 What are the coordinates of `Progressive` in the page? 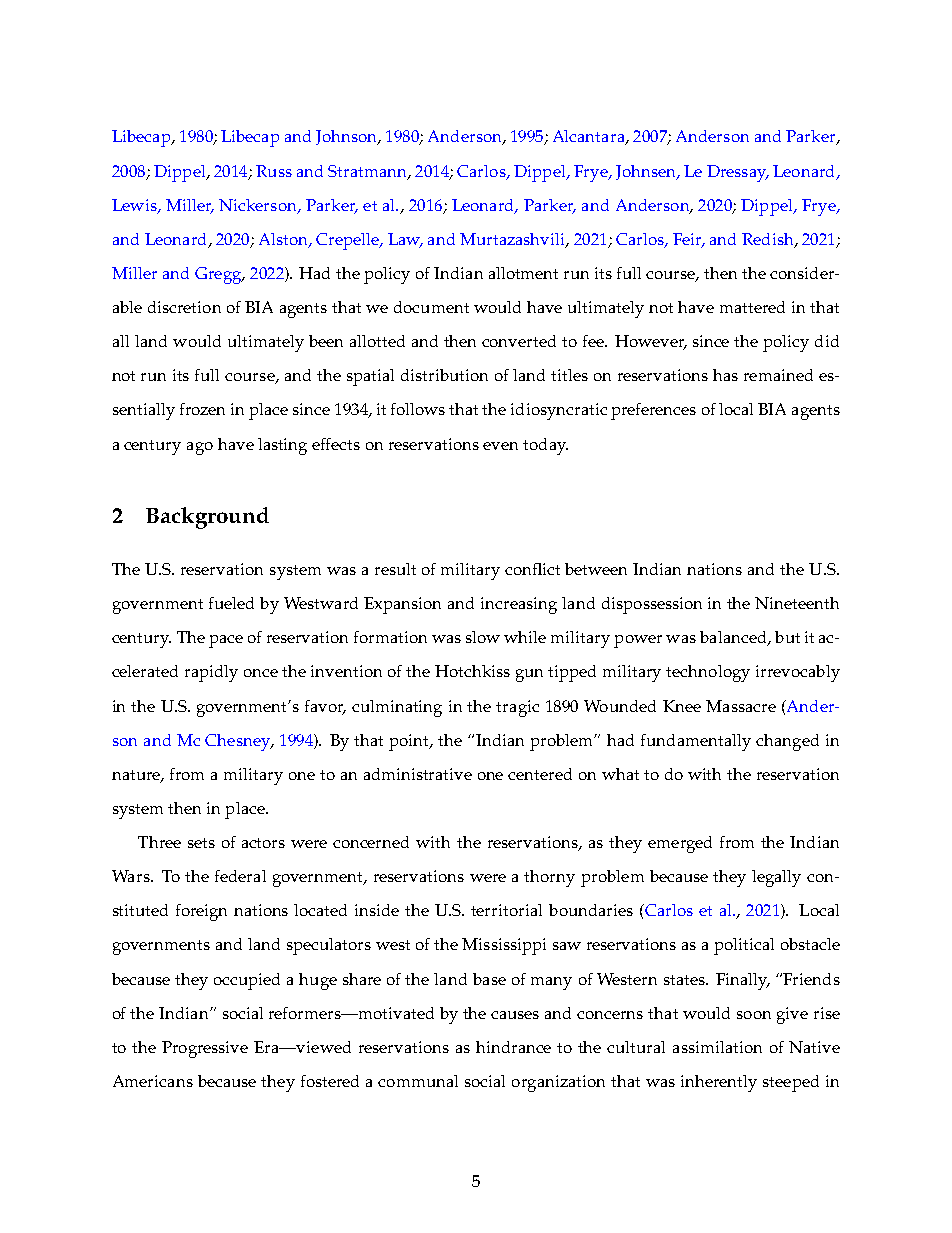 It's located at (205, 1049).
